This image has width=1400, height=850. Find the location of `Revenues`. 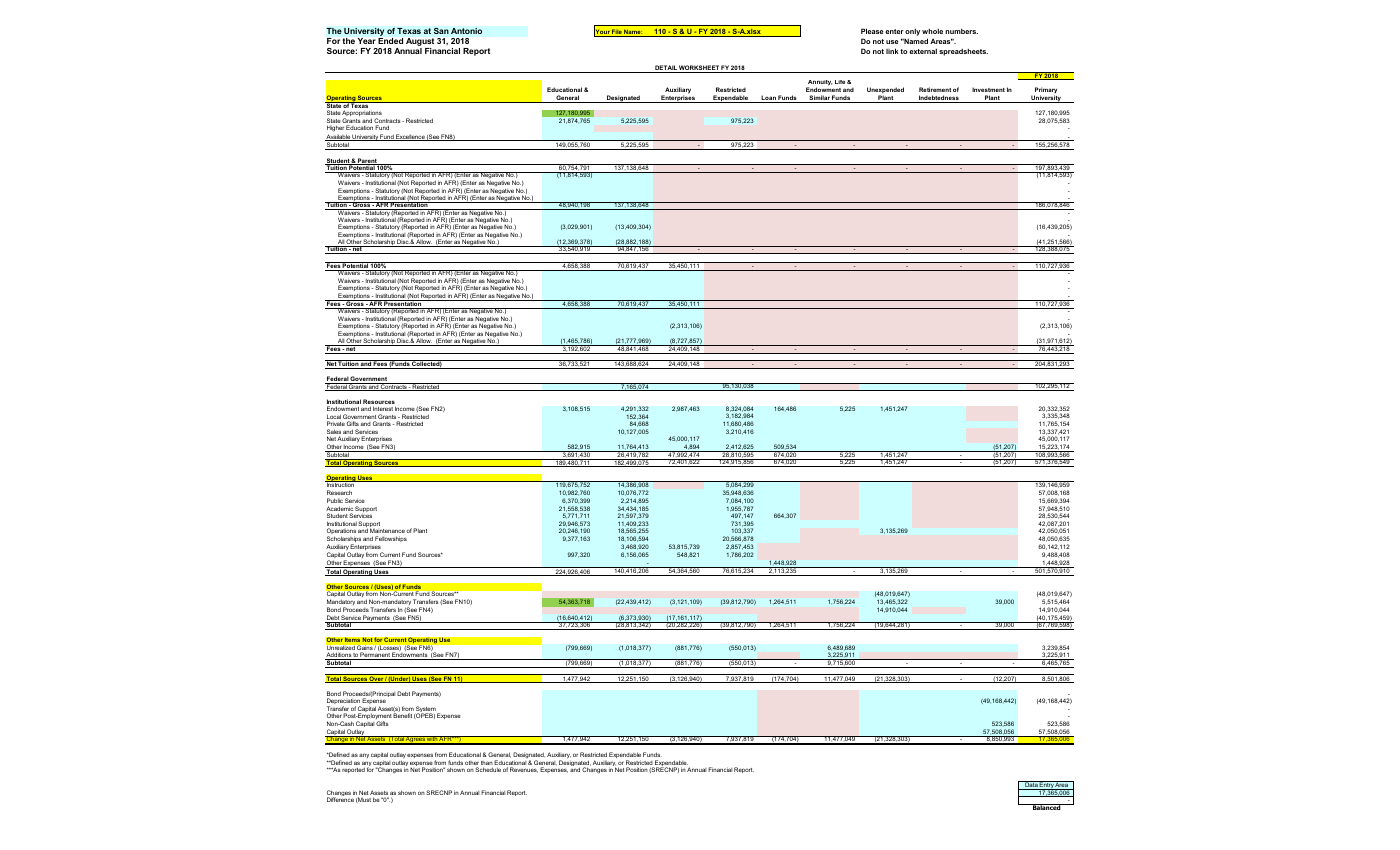

Revenues is located at coordinates (524, 770).
